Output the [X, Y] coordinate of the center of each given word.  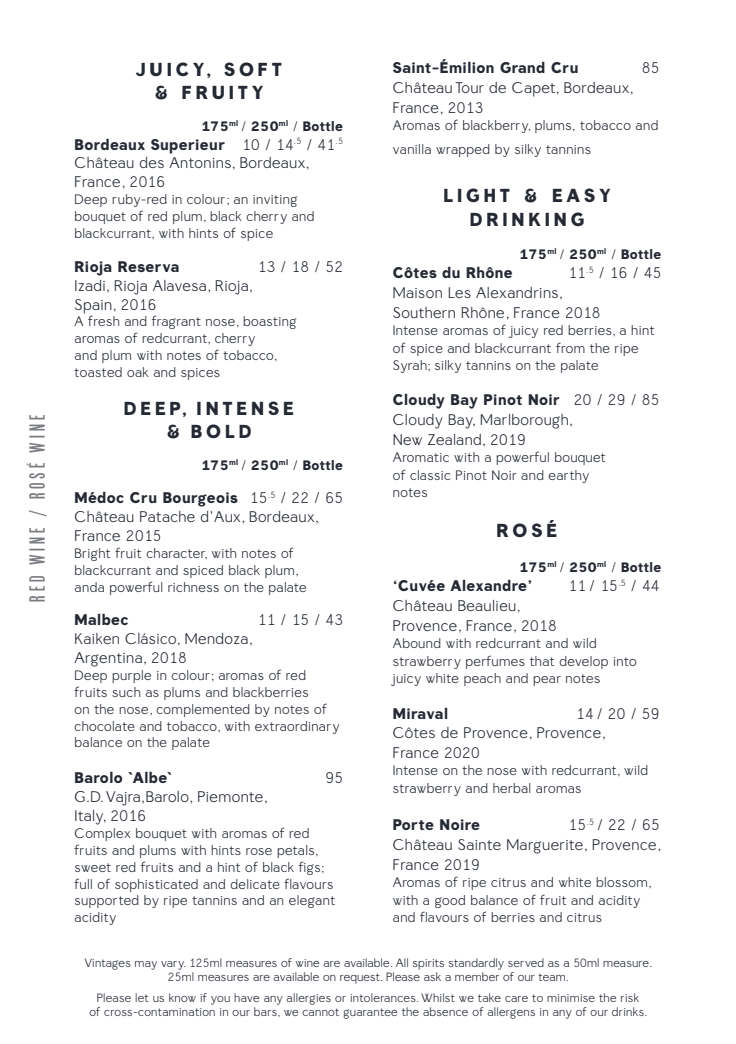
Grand [522, 67]
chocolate [104, 726]
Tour [470, 87]
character [176, 553]
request [361, 978]
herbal [511, 788]
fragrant [176, 322]
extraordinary [297, 727]
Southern [424, 312]
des [152, 162]
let [142, 997]
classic [430, 475]
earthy [568, 476]
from [570, 347]
